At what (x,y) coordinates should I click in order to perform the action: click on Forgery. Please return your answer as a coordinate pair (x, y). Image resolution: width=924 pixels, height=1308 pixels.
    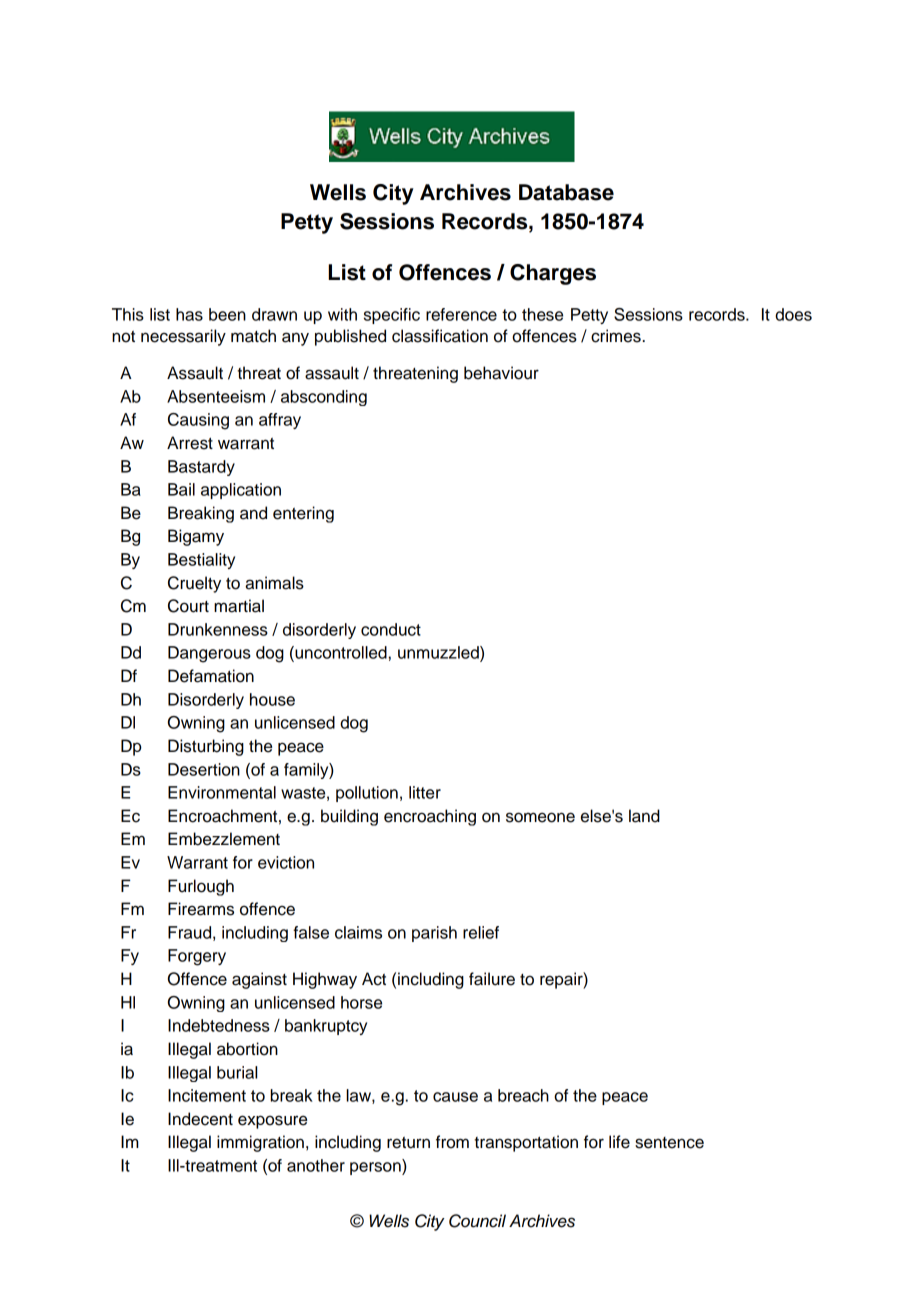
    Looking at the image, I should click on (197, 957).
